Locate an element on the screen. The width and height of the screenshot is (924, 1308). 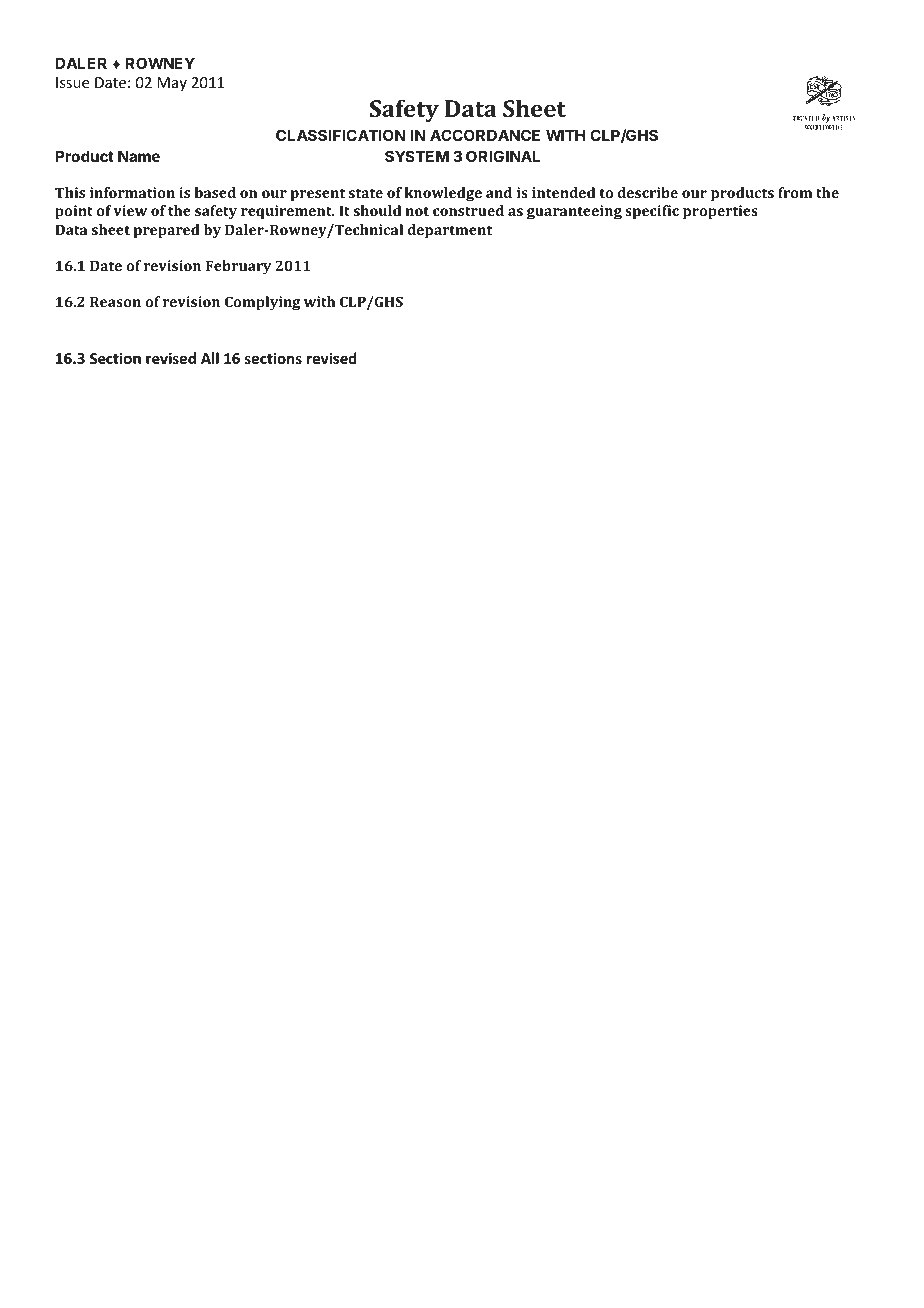
ACCORDANCE is located at coordinates (485, 135).
